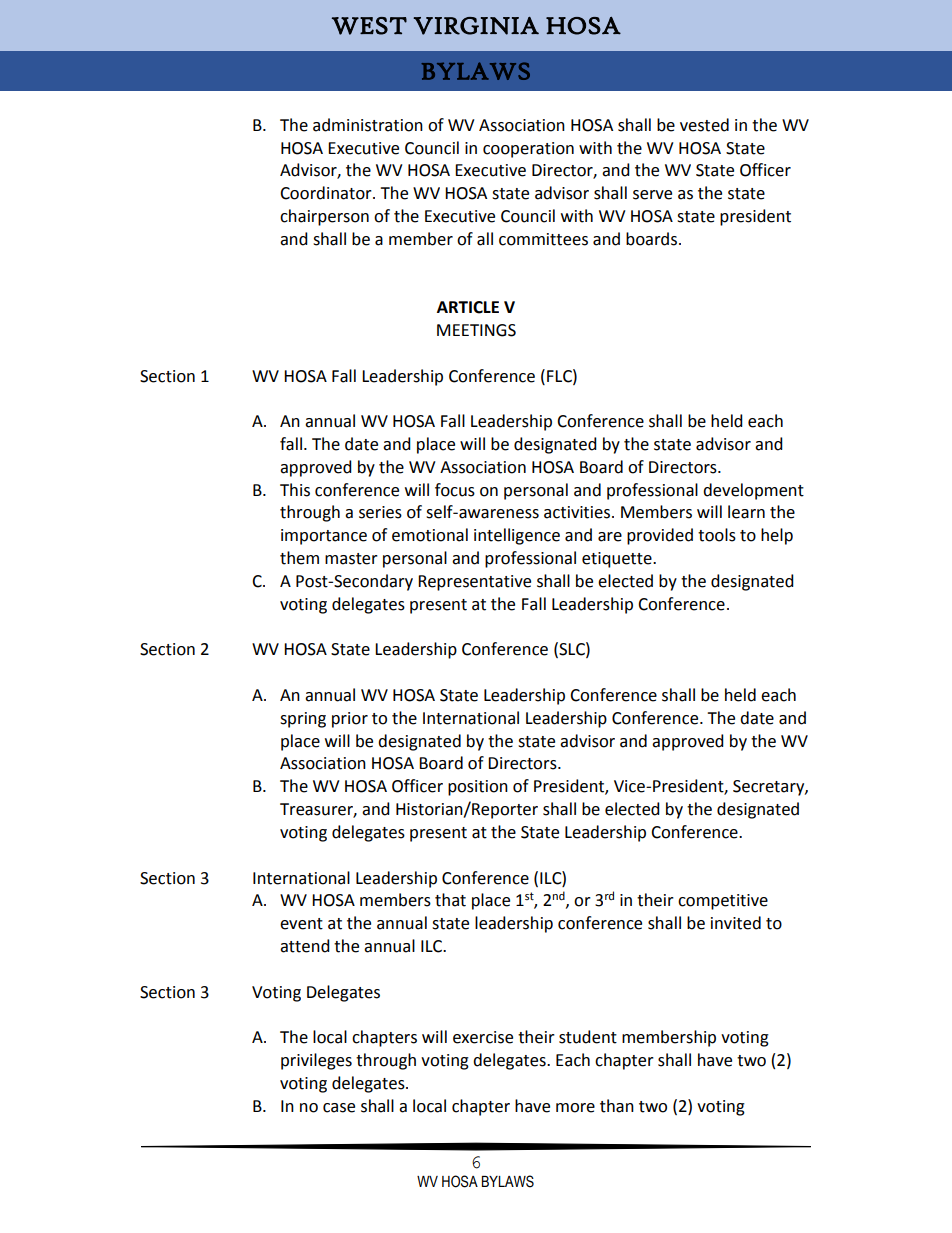 The height and width of the screenshot is (1233, 952). What do you see at coordinates (369, 26) in the screenshot?
I see `WEST` at bounding box center [369, 26].
